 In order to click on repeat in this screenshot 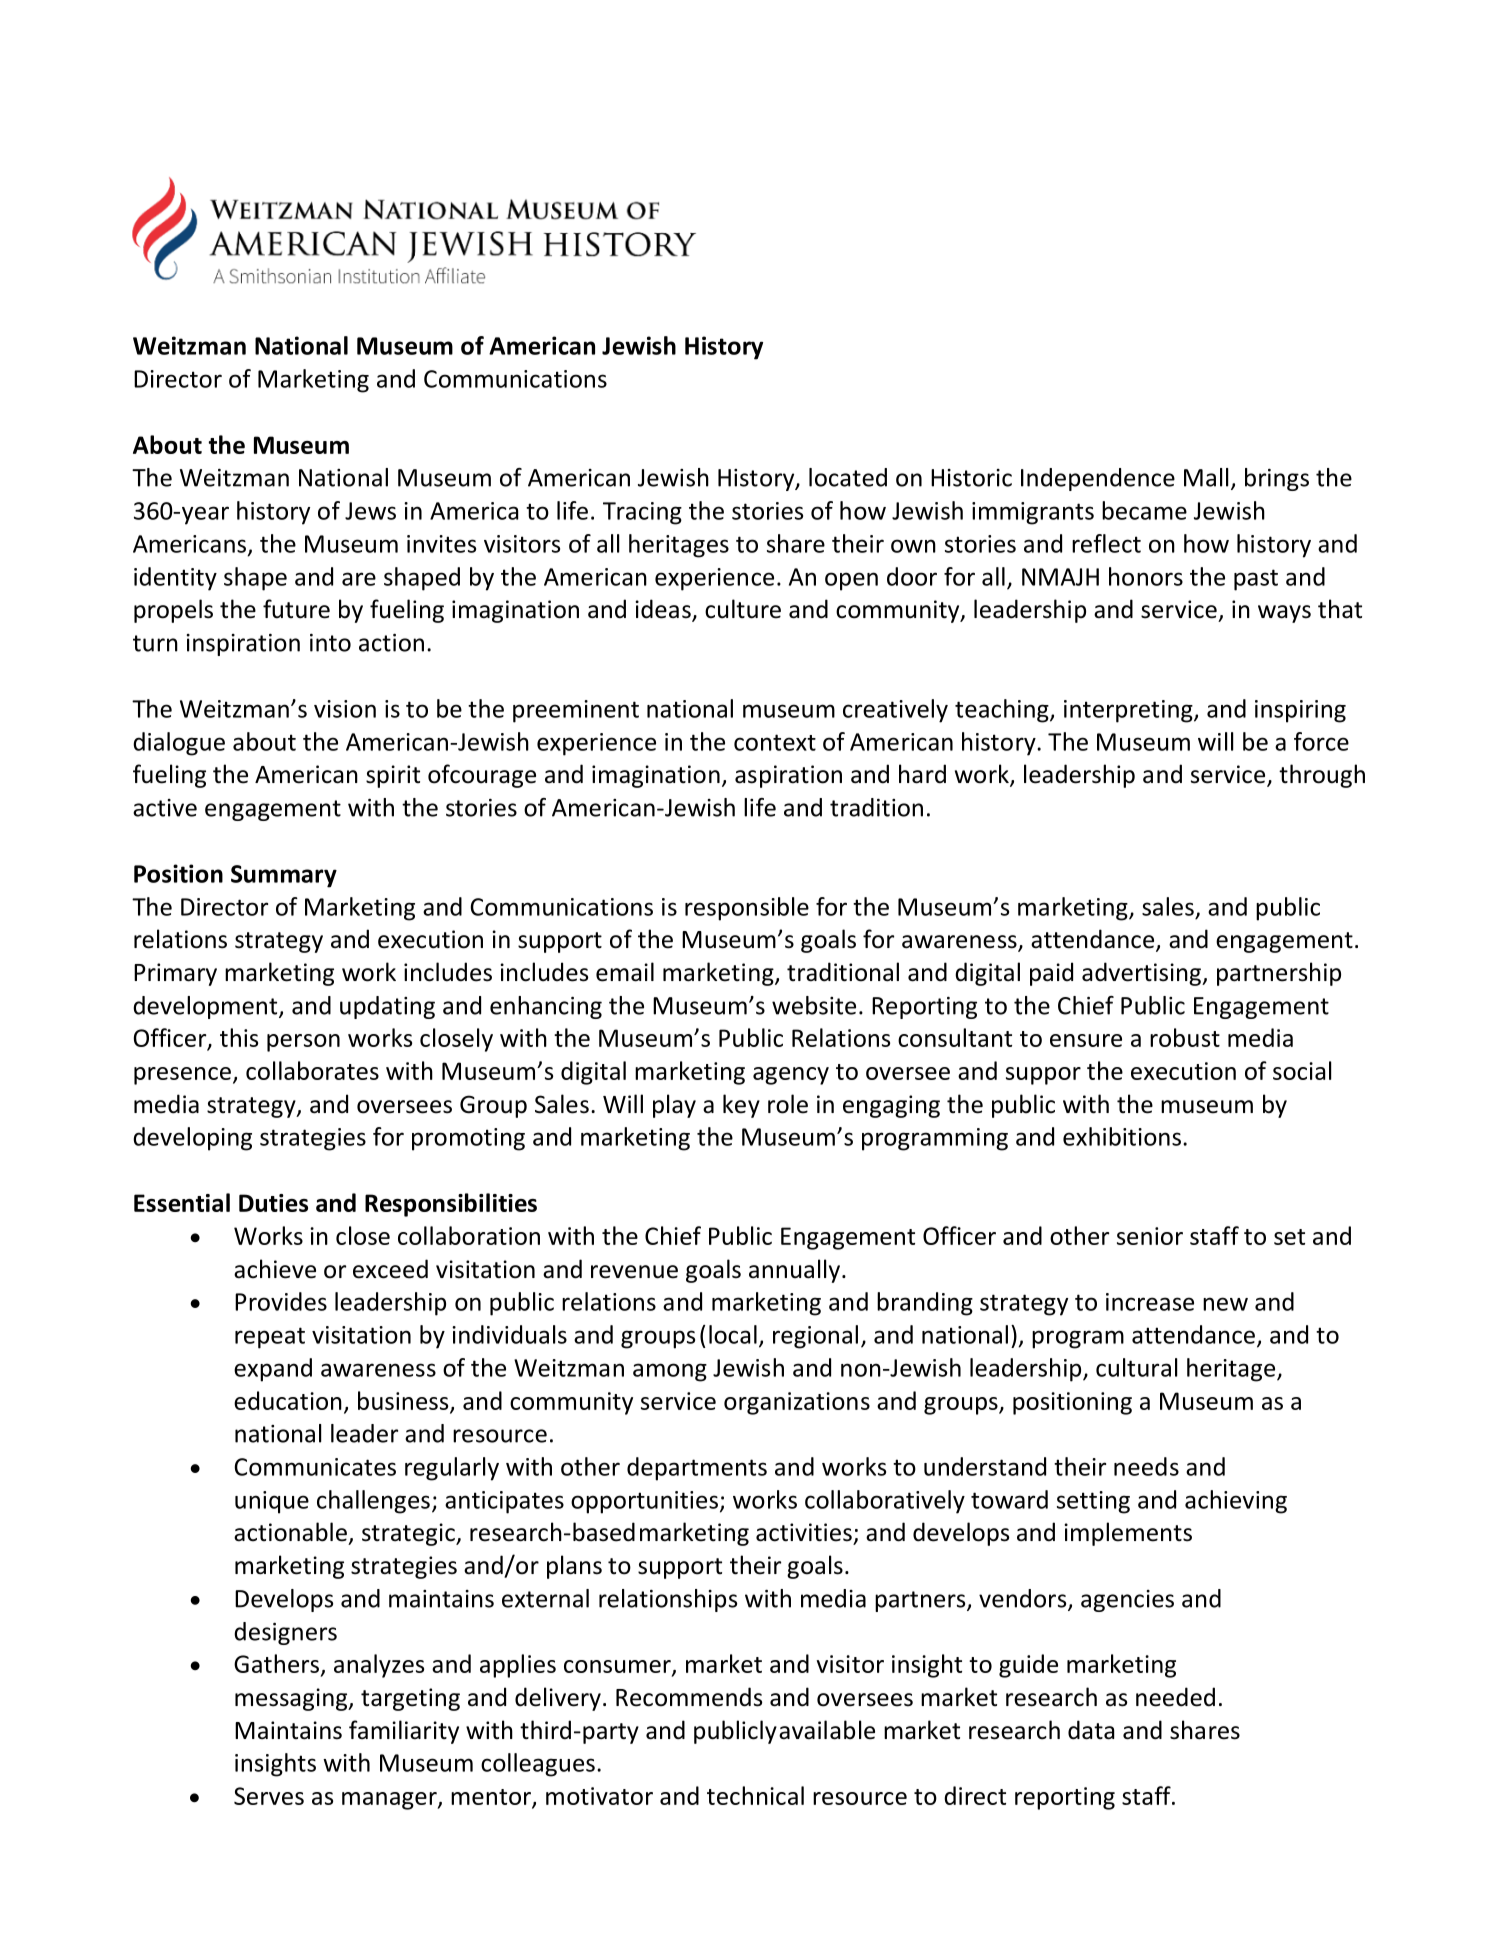, I will do `click(270, 1338)`.
